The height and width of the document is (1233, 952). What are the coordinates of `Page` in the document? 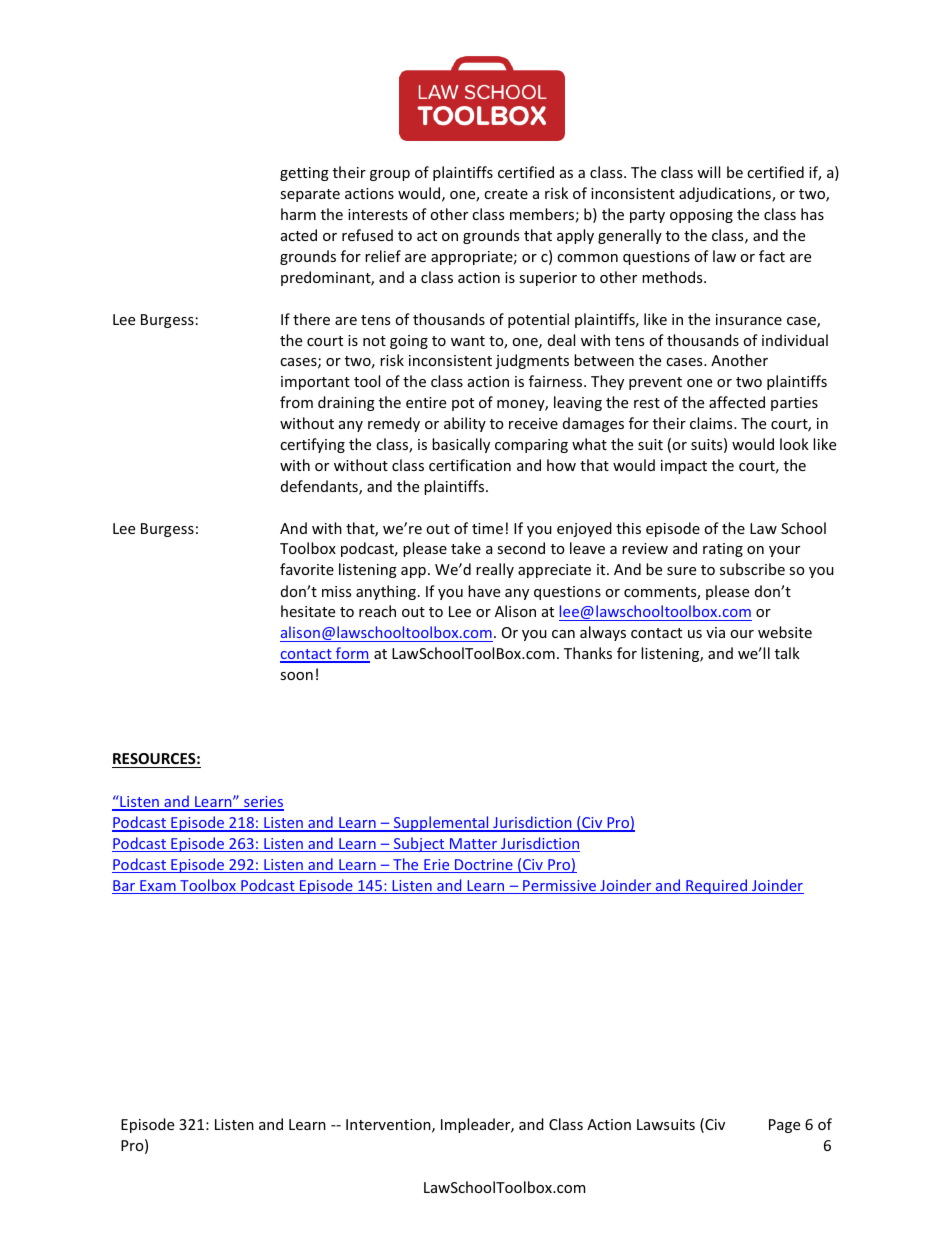 It's located at (784, 1126).
